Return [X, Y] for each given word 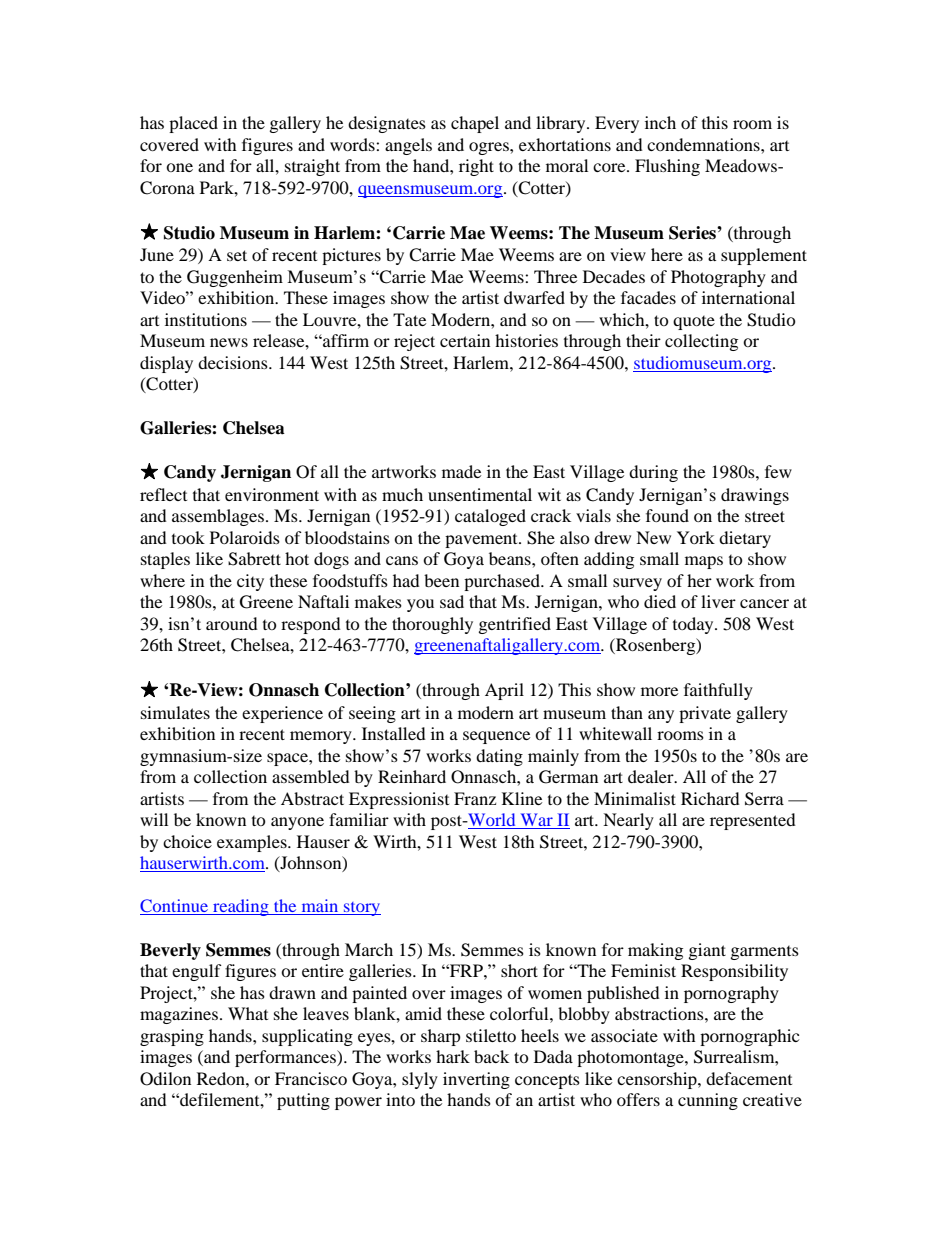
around [232, 623]
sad [452, 601]
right [476, 167]
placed [193, 124]
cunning [708, 1101]
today [694, 625]
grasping [172, 1037]
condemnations [704, 144]
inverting [476, 1080]
